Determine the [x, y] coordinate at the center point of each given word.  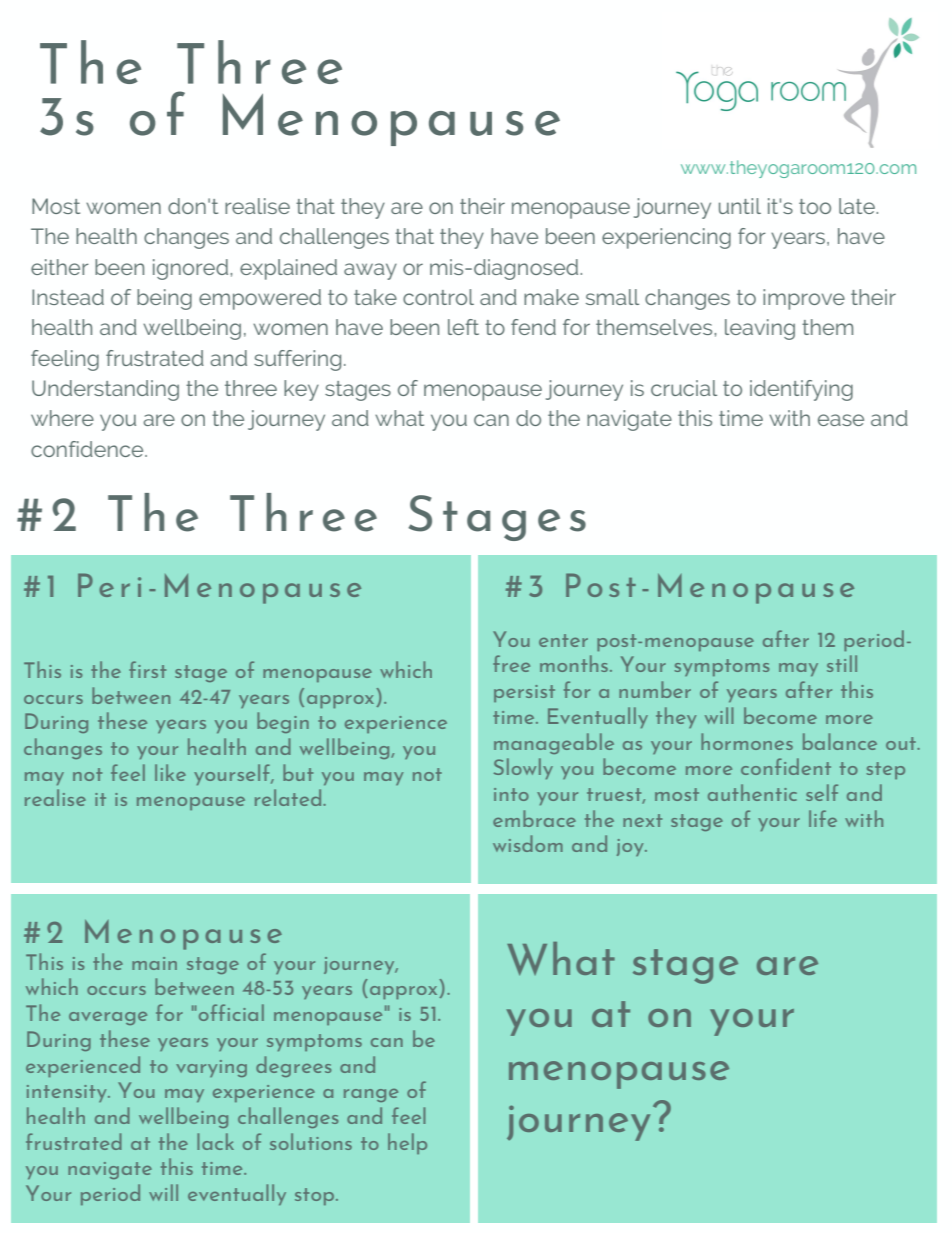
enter [563, 640]
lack [215, 1141]
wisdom [528, 843]
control [438, 297]
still [842, 663]
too [815, 206]
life [823, 818]
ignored [192, 269]
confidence [88, 449]
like [170, 772]
